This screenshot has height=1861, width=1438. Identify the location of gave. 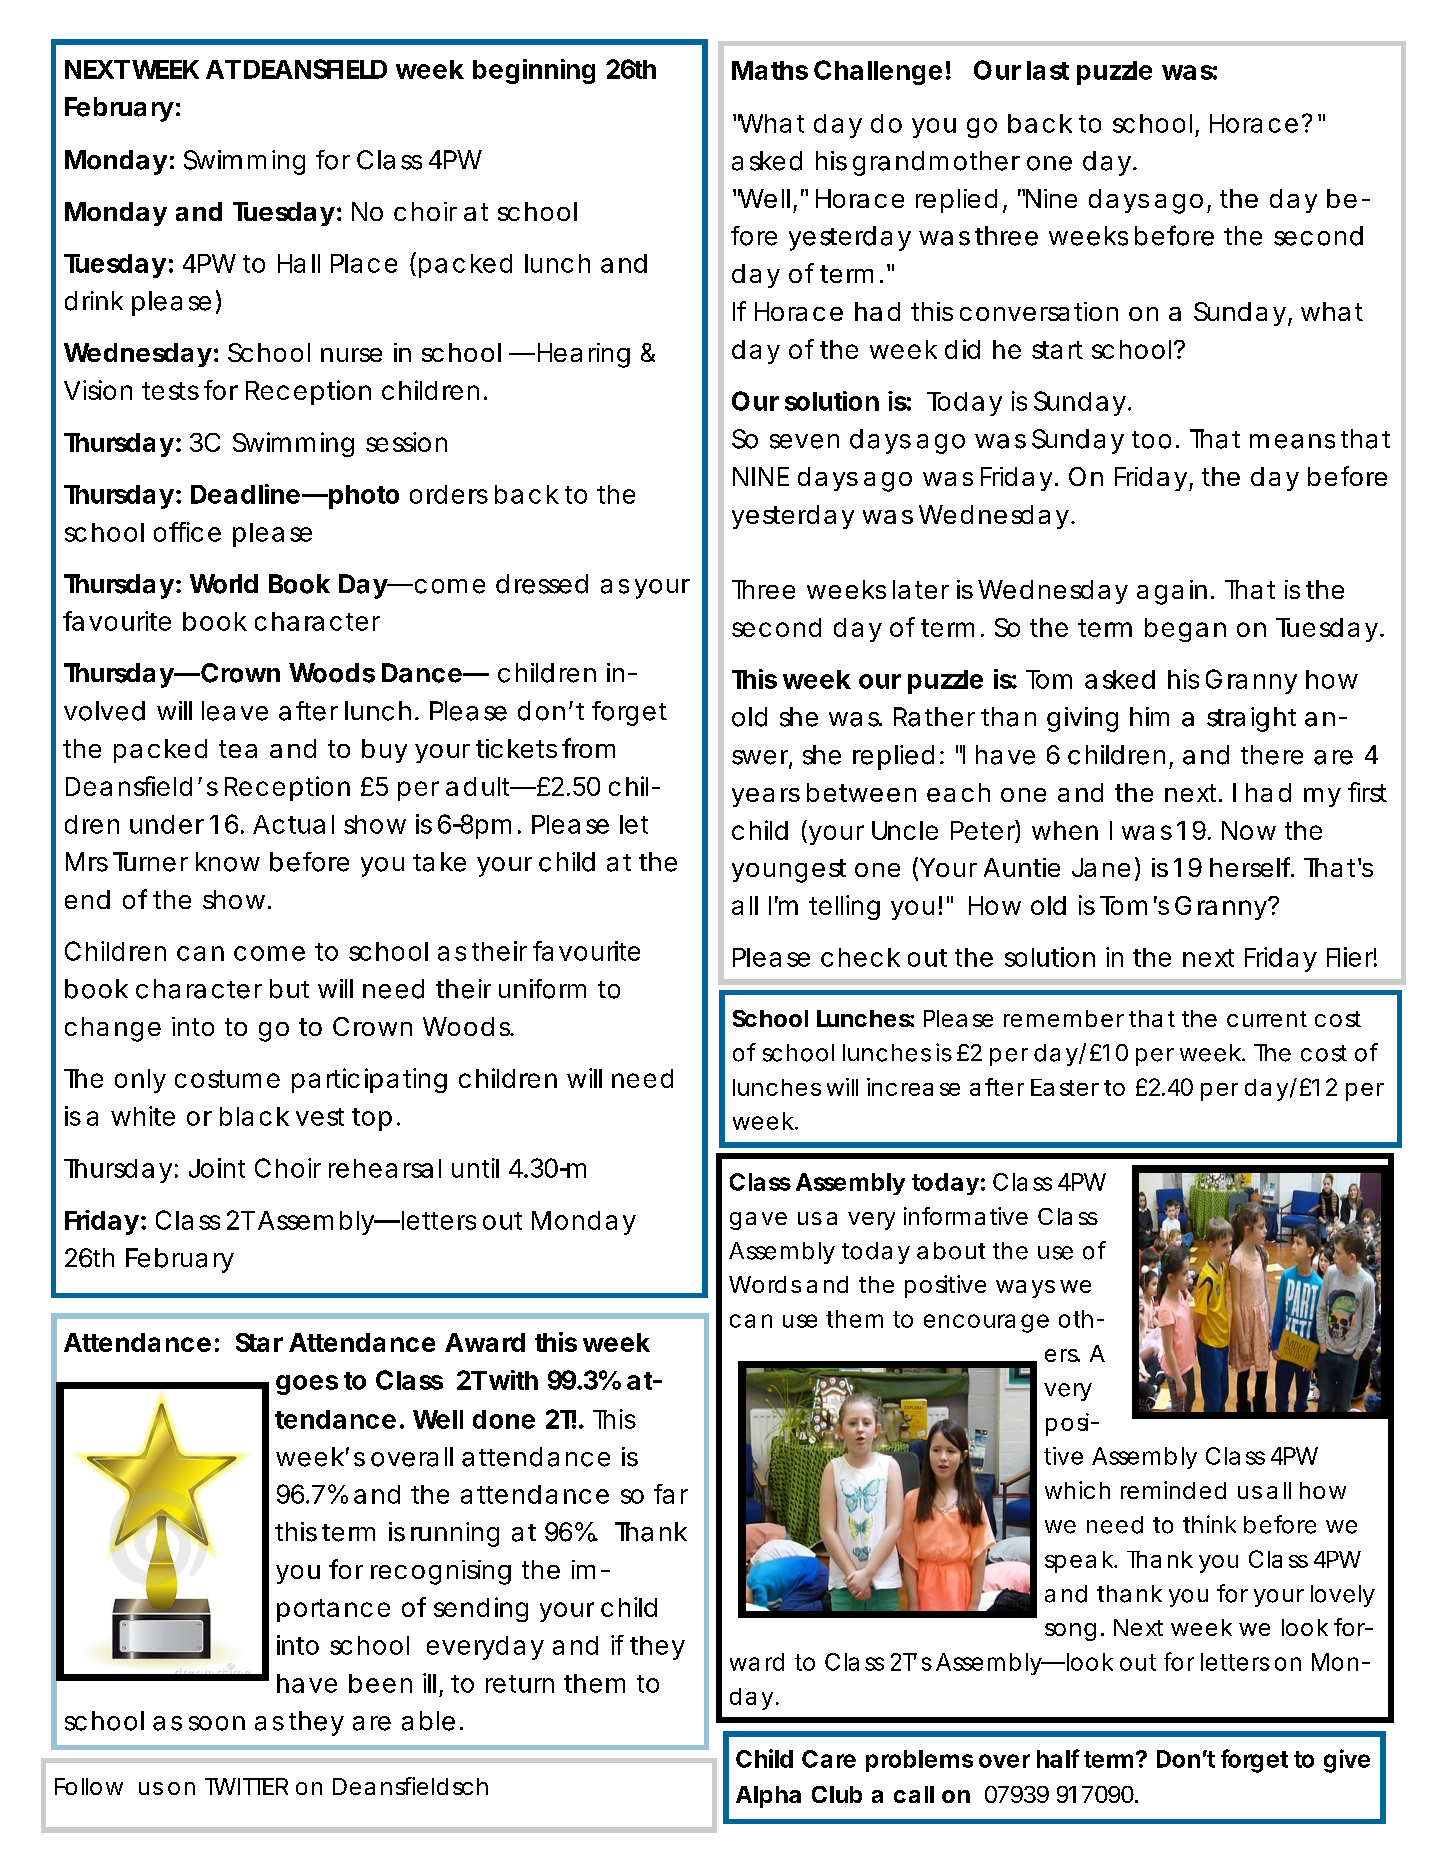
(758, 1221).
